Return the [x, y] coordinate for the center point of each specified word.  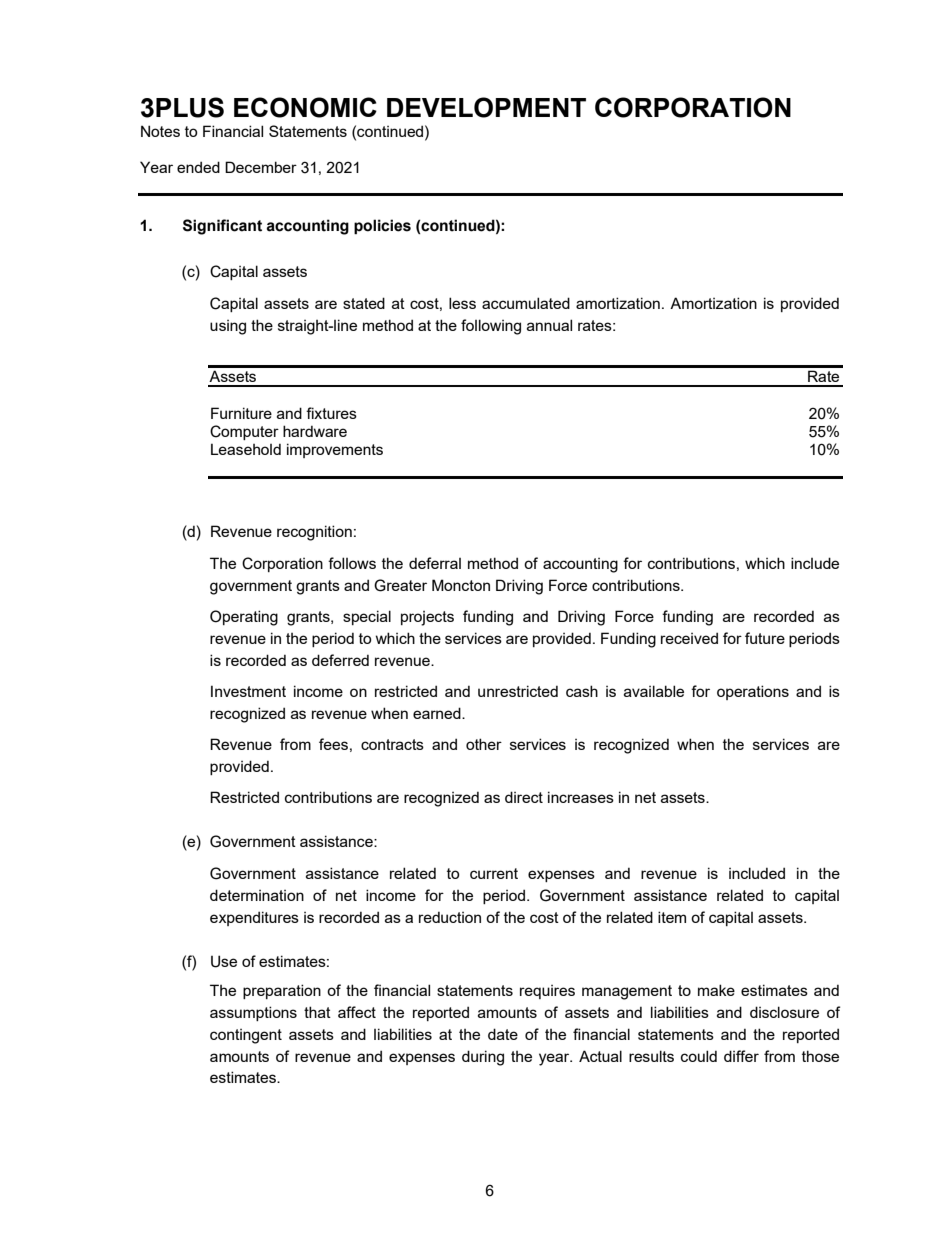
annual [549, 325]
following [491, 327]
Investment [248, 691]
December [261, 167]
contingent [246, 1036]
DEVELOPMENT [486, 107]
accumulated [526, 303]
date [503, 1034]
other [484, 744]
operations [753, 692]
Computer [244, 432]
